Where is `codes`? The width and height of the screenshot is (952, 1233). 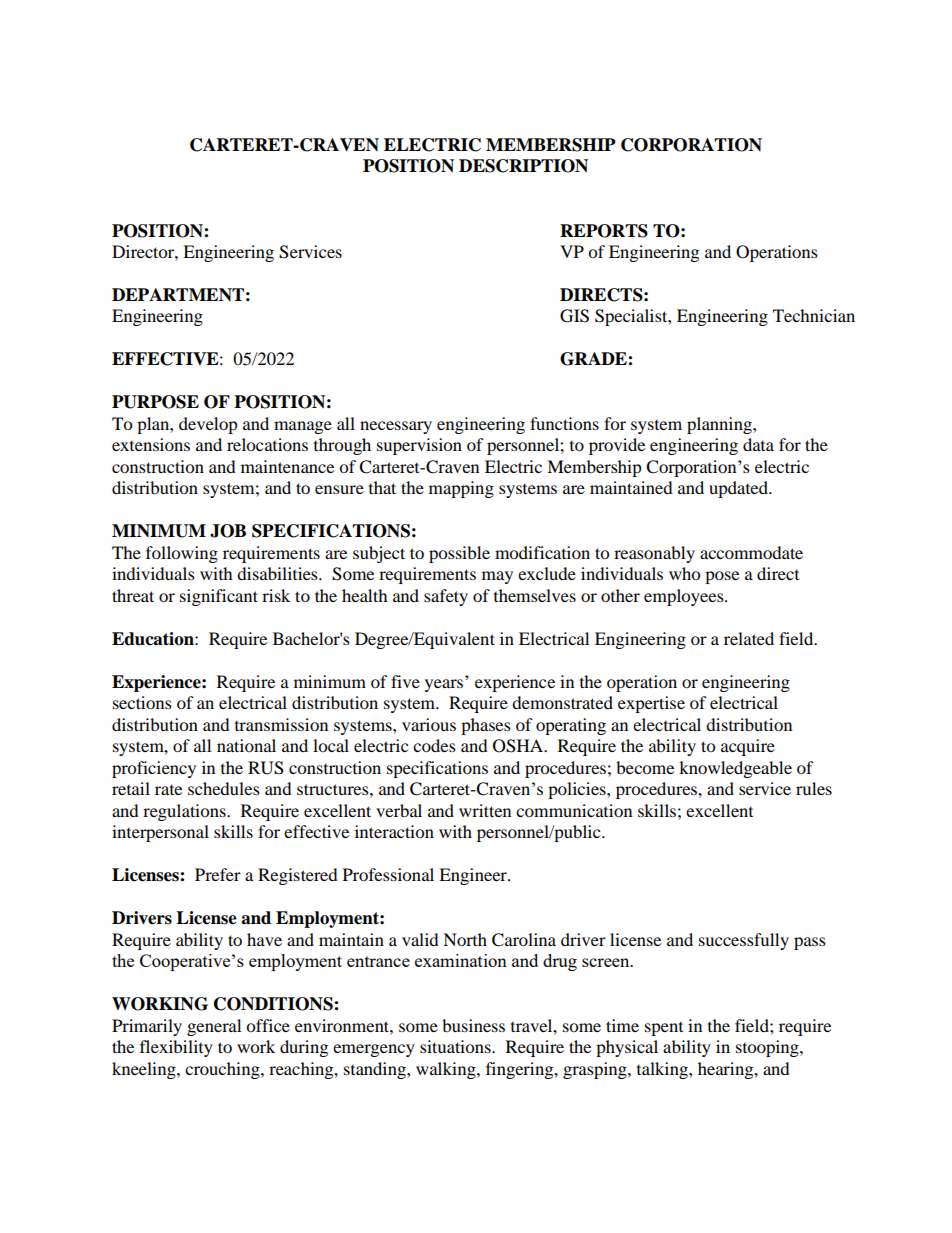
codes is located at coordinates (434, 745).
